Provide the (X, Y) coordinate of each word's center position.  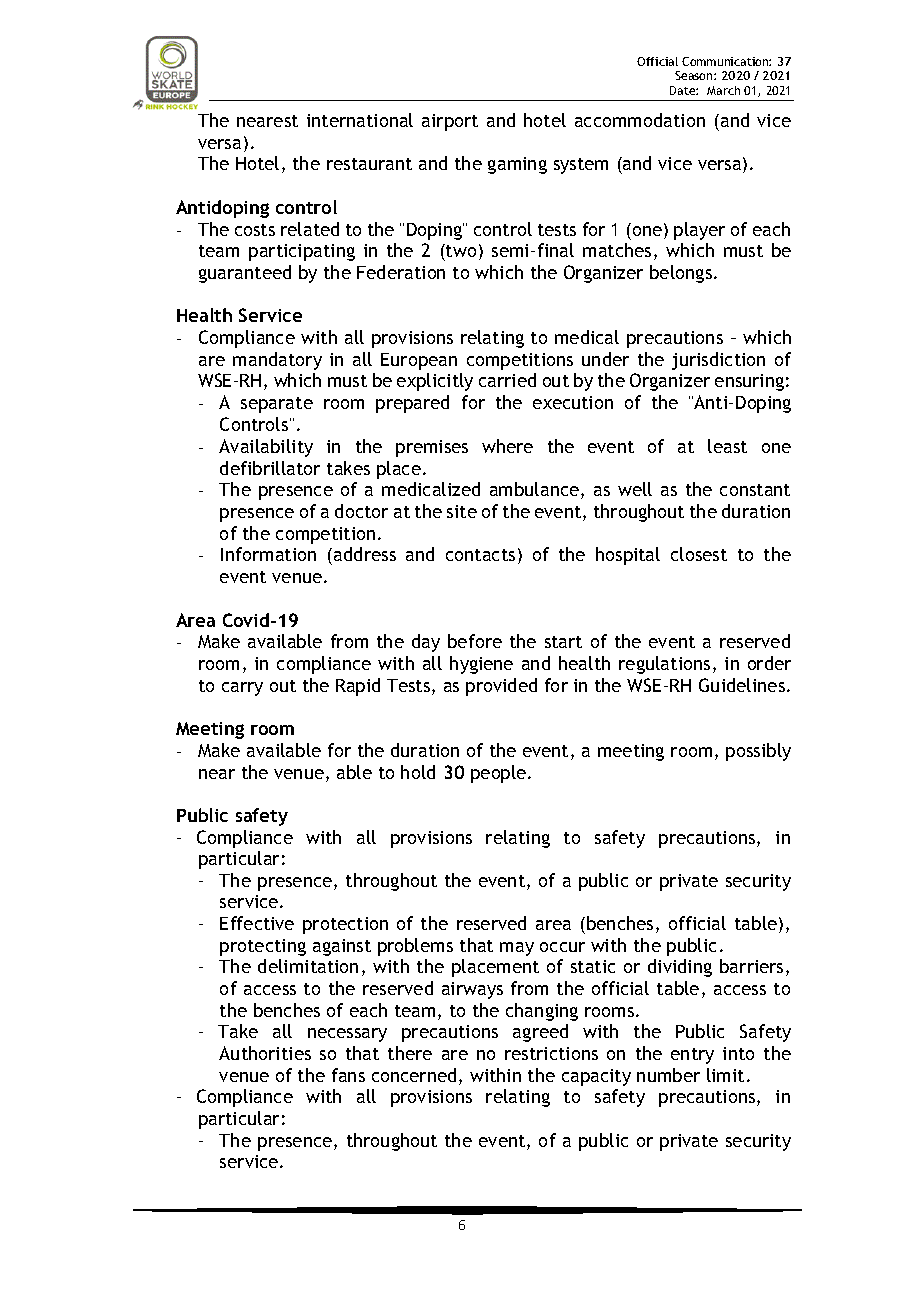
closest (699, 554)
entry (692, 1056)
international (360, 120)
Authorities (265, 1053)
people (500, 774)
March (723, 90)
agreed (540, 1033)
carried (507, 380)
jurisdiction (718, 361)
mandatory (277, 361)
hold (418, 772)
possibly (758, 752)
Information (268, 554)
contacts (480, 555)
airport (450, 122)
